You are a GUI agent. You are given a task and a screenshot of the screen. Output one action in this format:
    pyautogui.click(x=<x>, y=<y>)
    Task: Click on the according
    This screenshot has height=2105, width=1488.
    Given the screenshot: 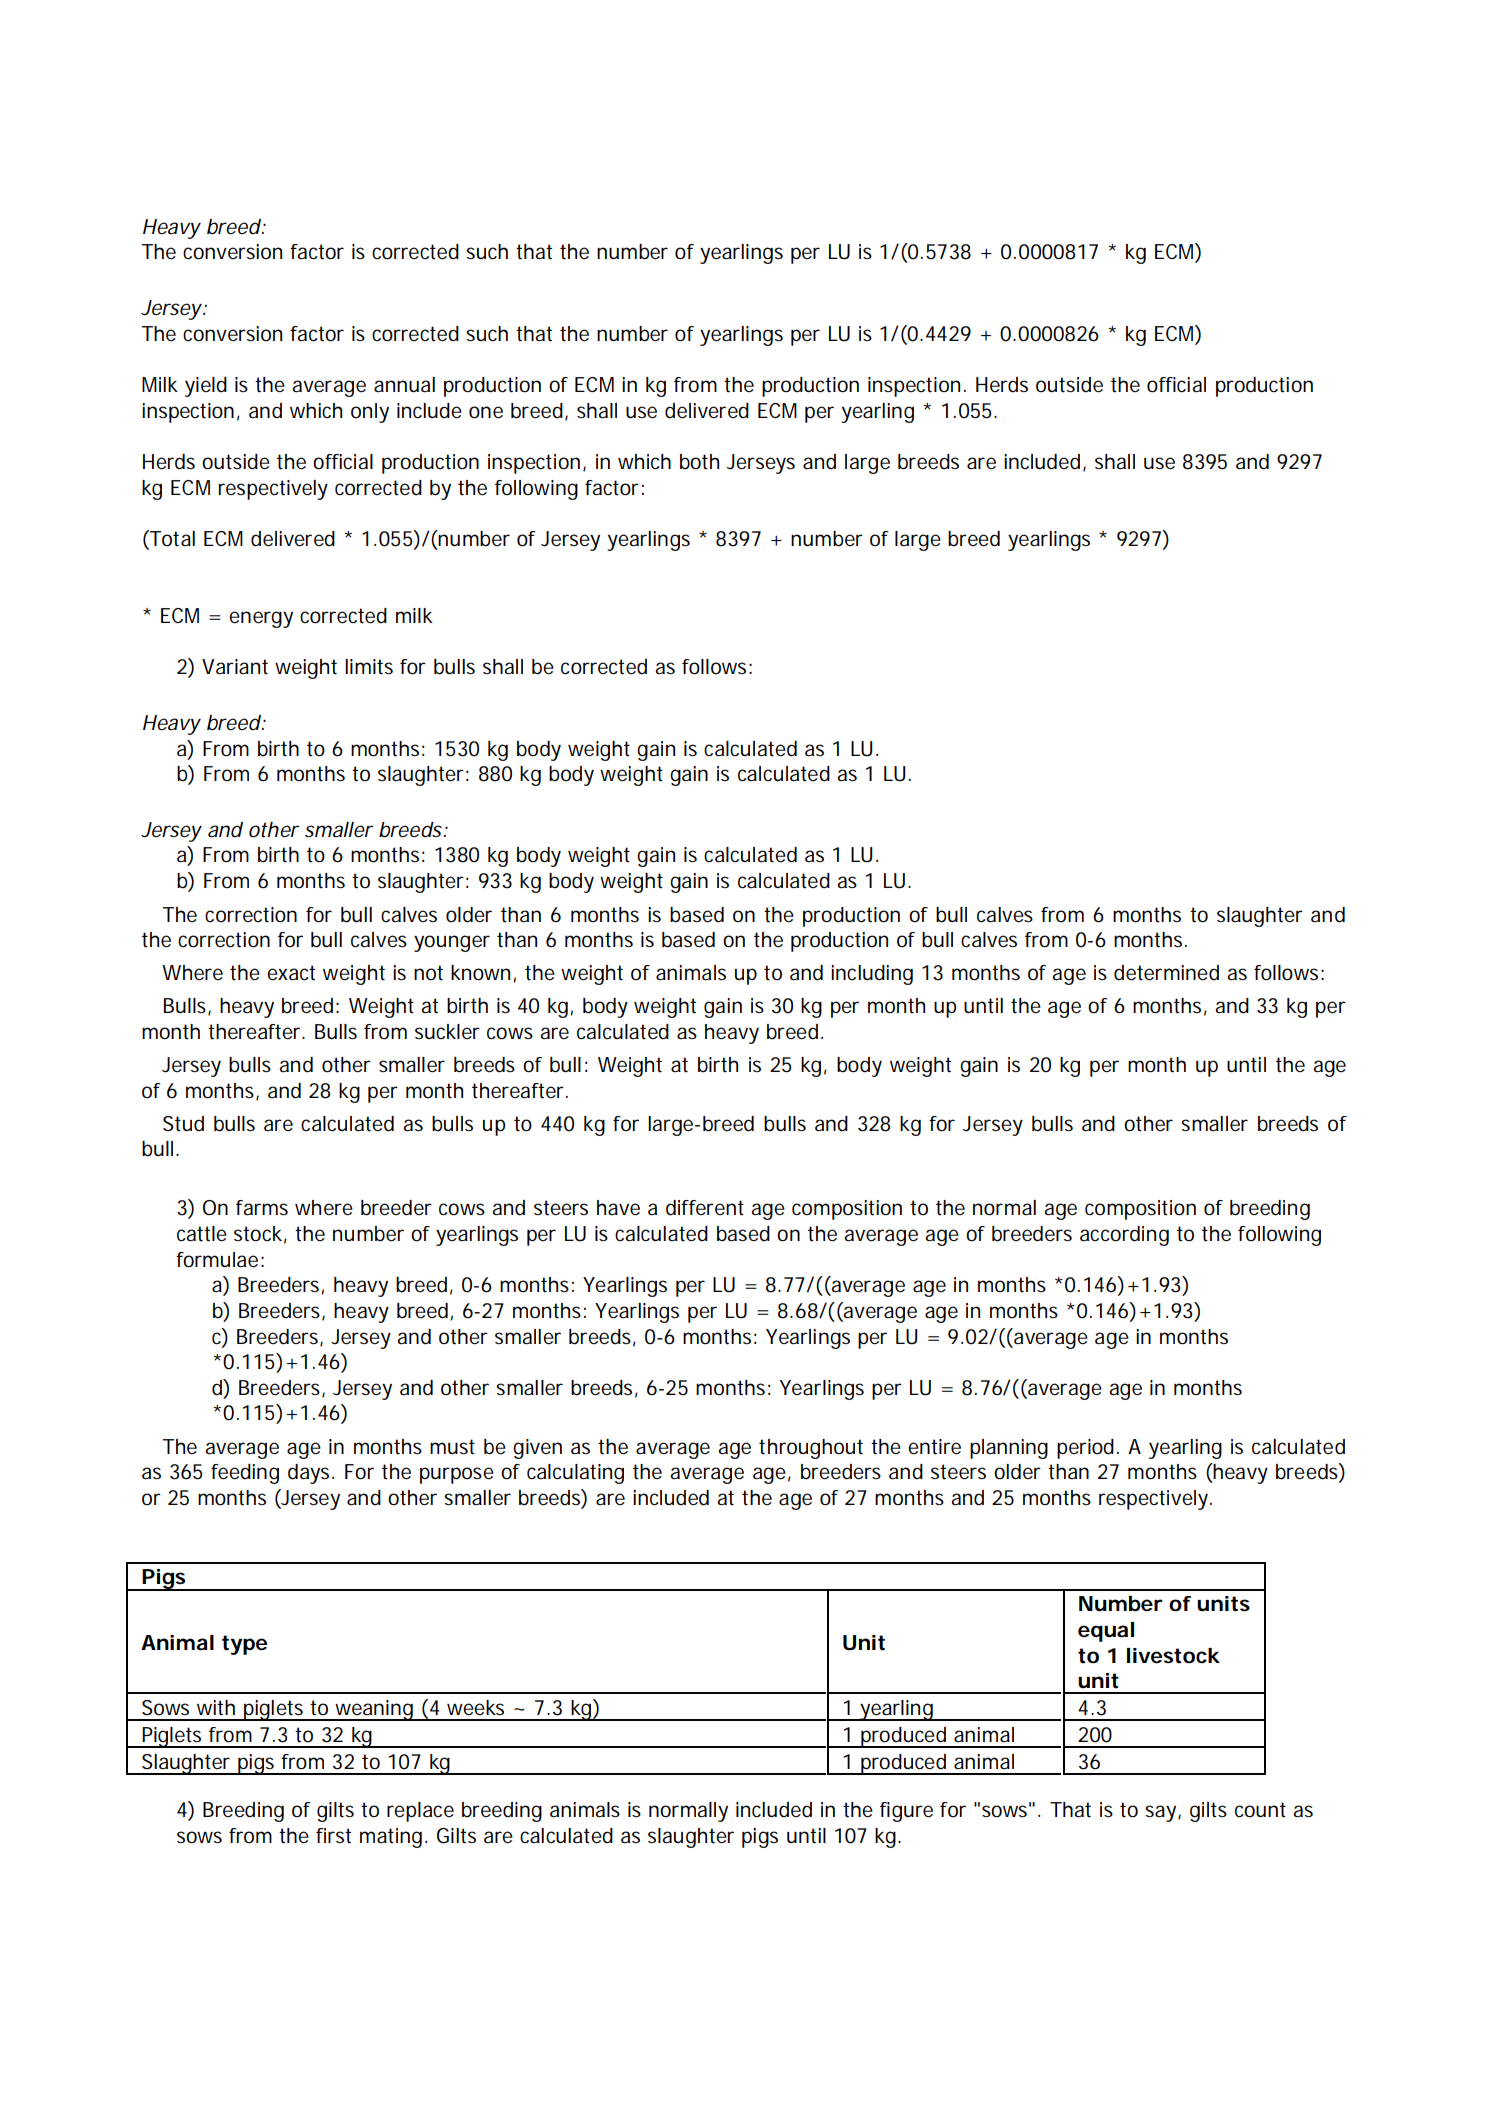 What is the action you would take?
    pyautogui.click(x=1124, y=1236)
